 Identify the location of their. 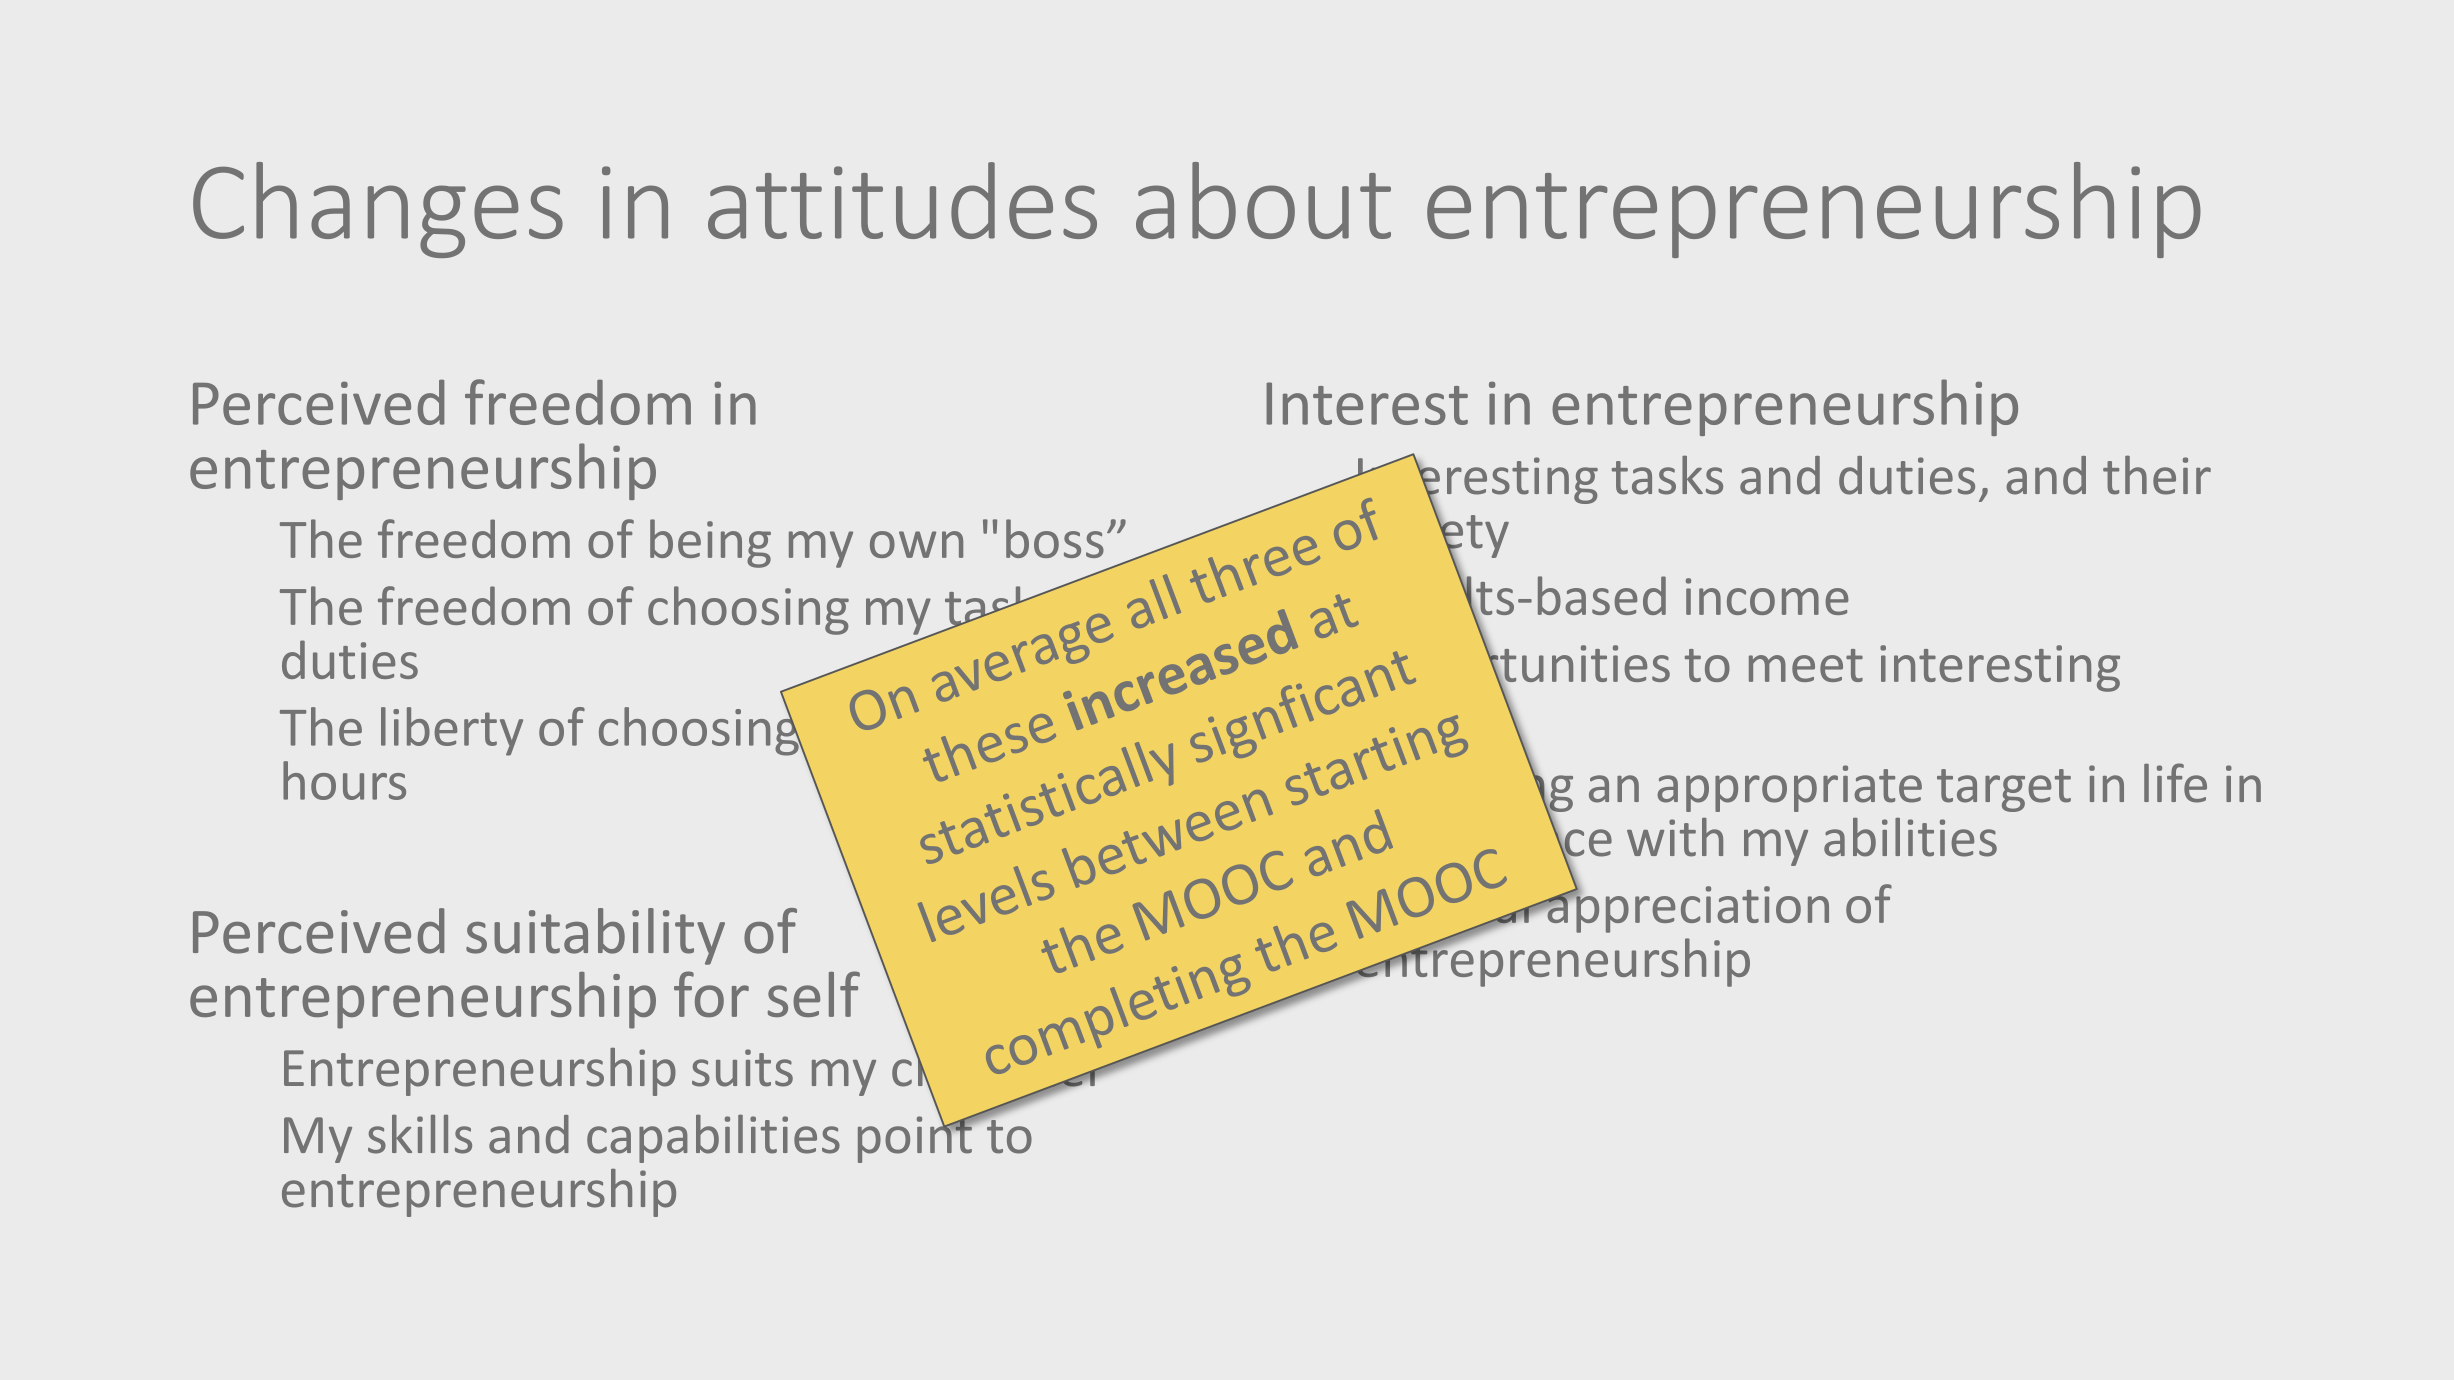
(2157, 475).
